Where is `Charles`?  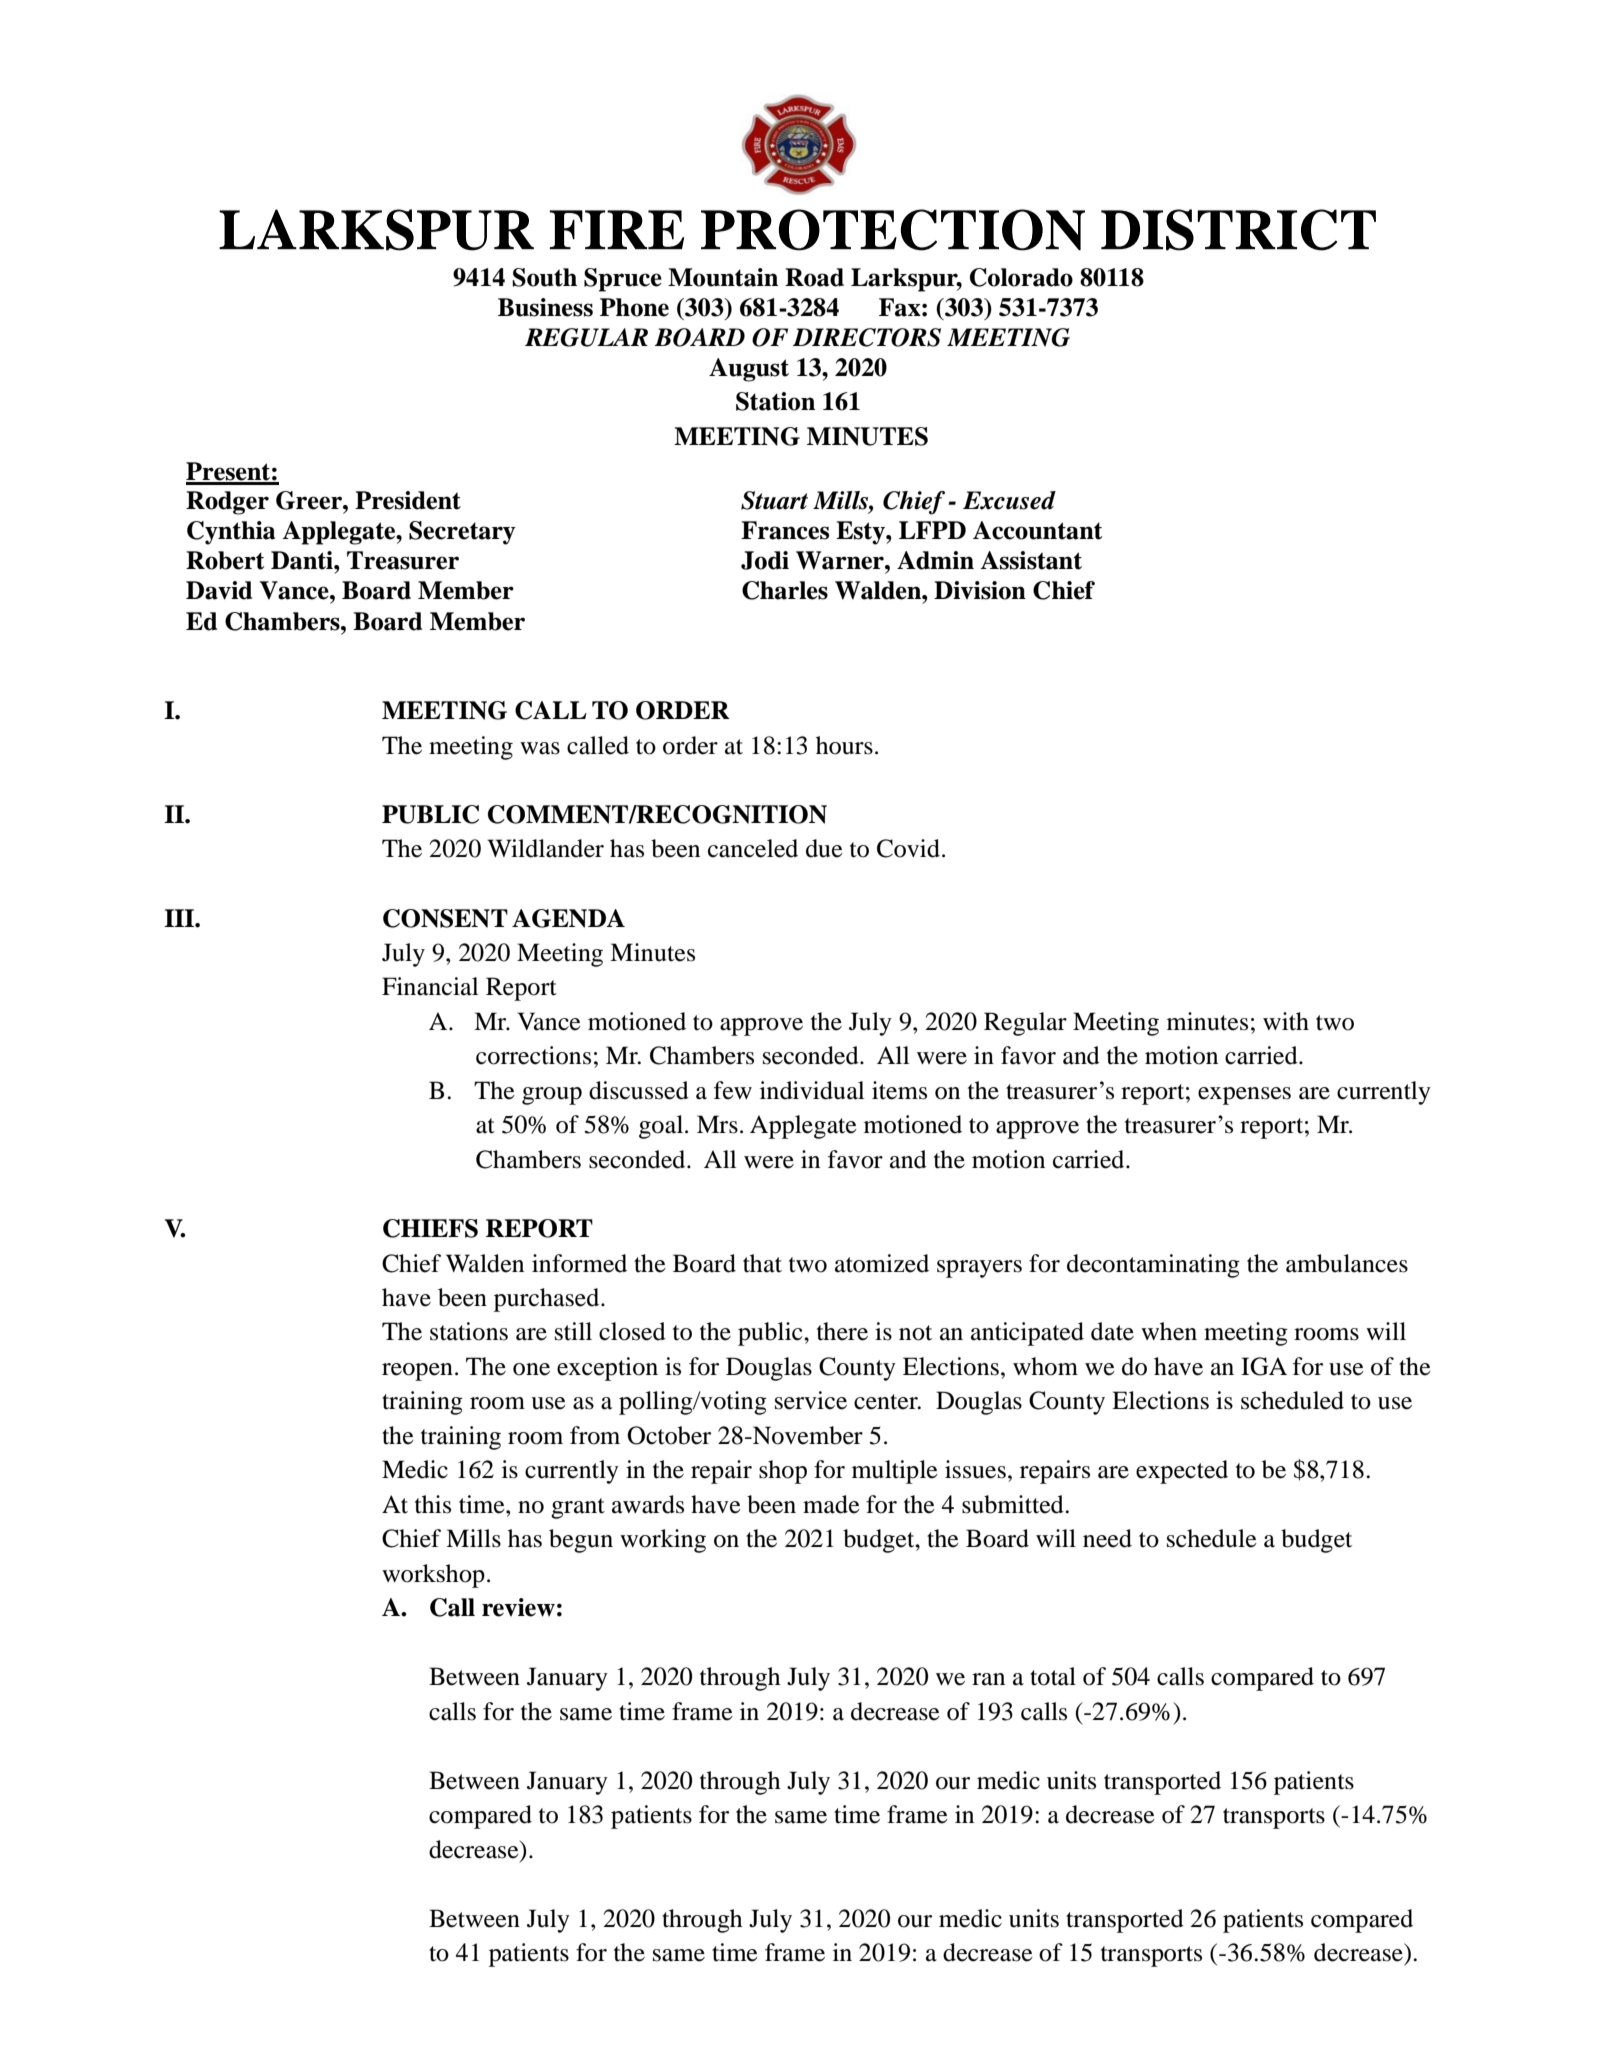 Charles is located at coordinates (785, 590).
